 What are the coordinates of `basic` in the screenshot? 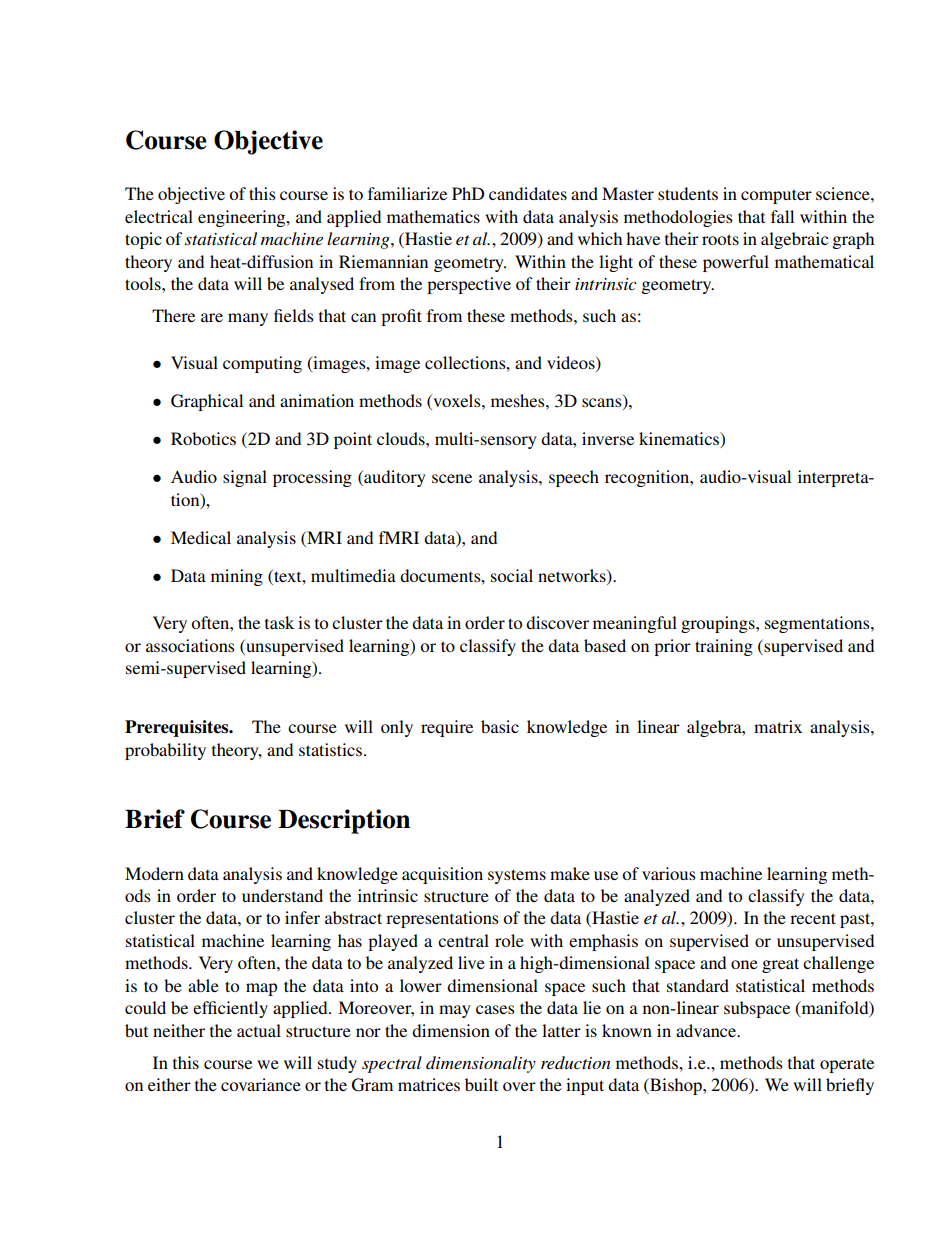 It's located at (500, 726).
